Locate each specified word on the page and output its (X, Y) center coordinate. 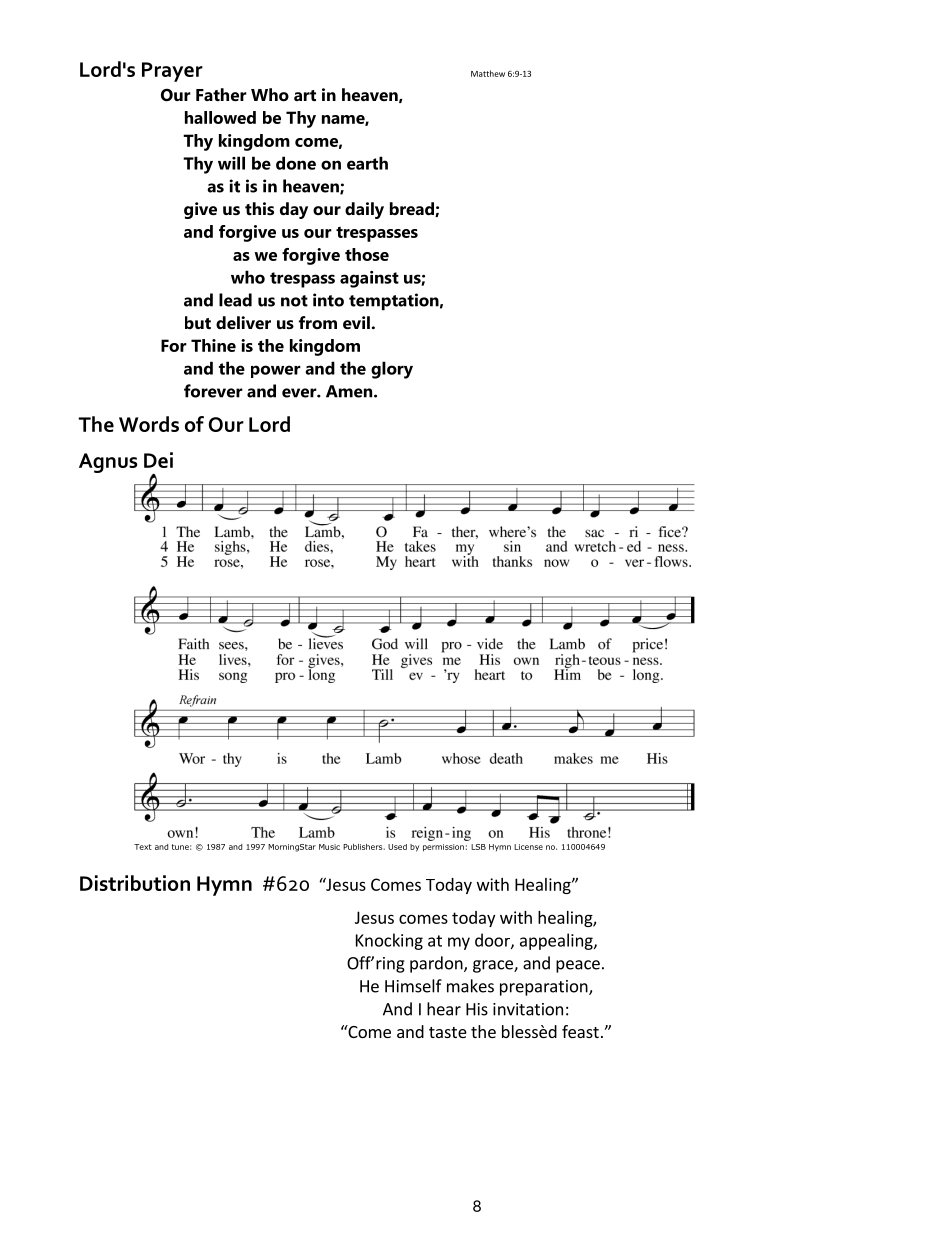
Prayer (172, 72)
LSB (478, 847)
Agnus (108, 463)
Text (143, 847)
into (328, 300)
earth (367, 163)
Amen (350, 391)
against (369, 279)
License (528, 847)
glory (392, 370)
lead (235, 300)
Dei (158, 460)
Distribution (135, 883)
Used (397, 847)
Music (329, 847)
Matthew (488, 73)
